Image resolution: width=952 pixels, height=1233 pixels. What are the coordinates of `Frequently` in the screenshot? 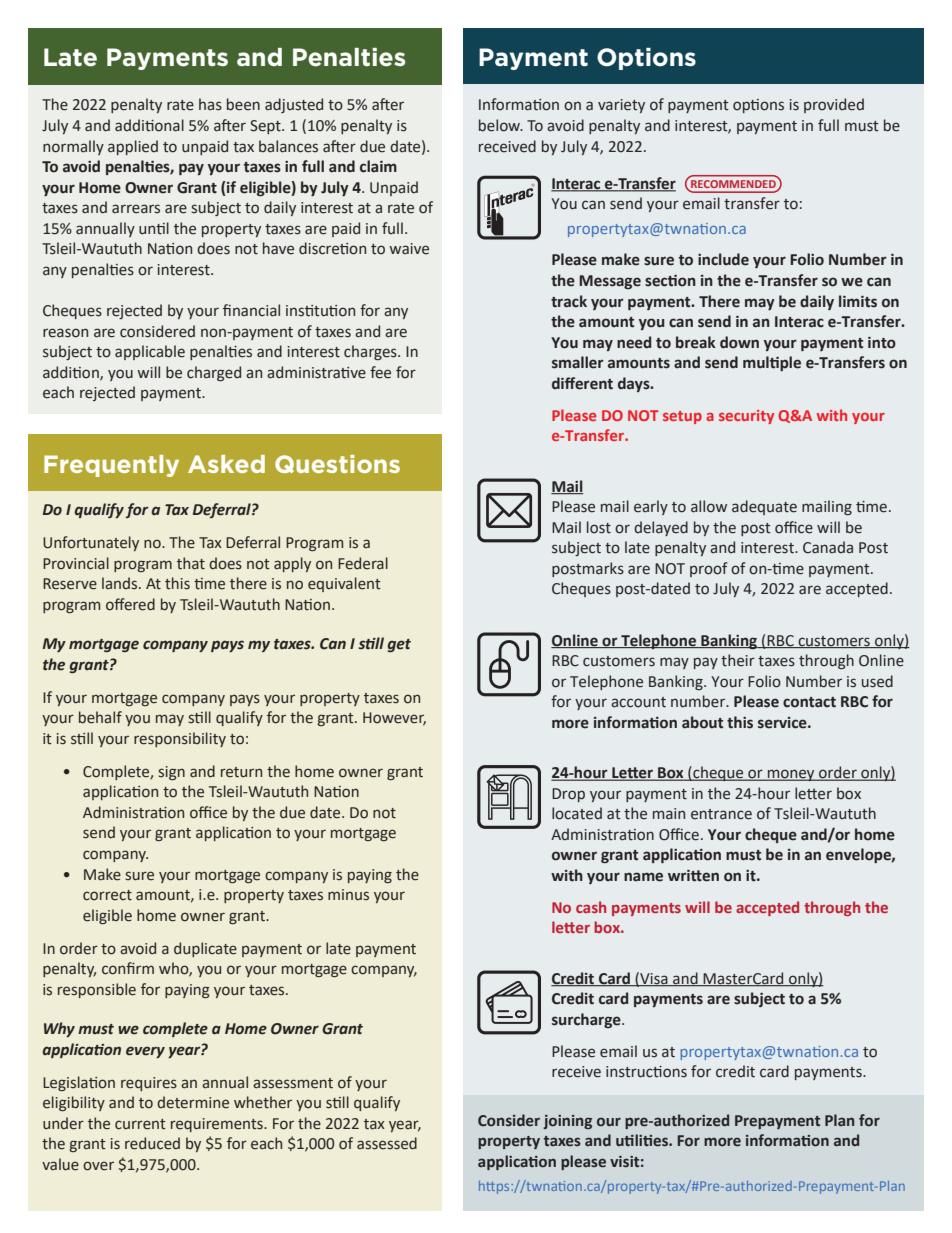 It's located at (111, 466).
